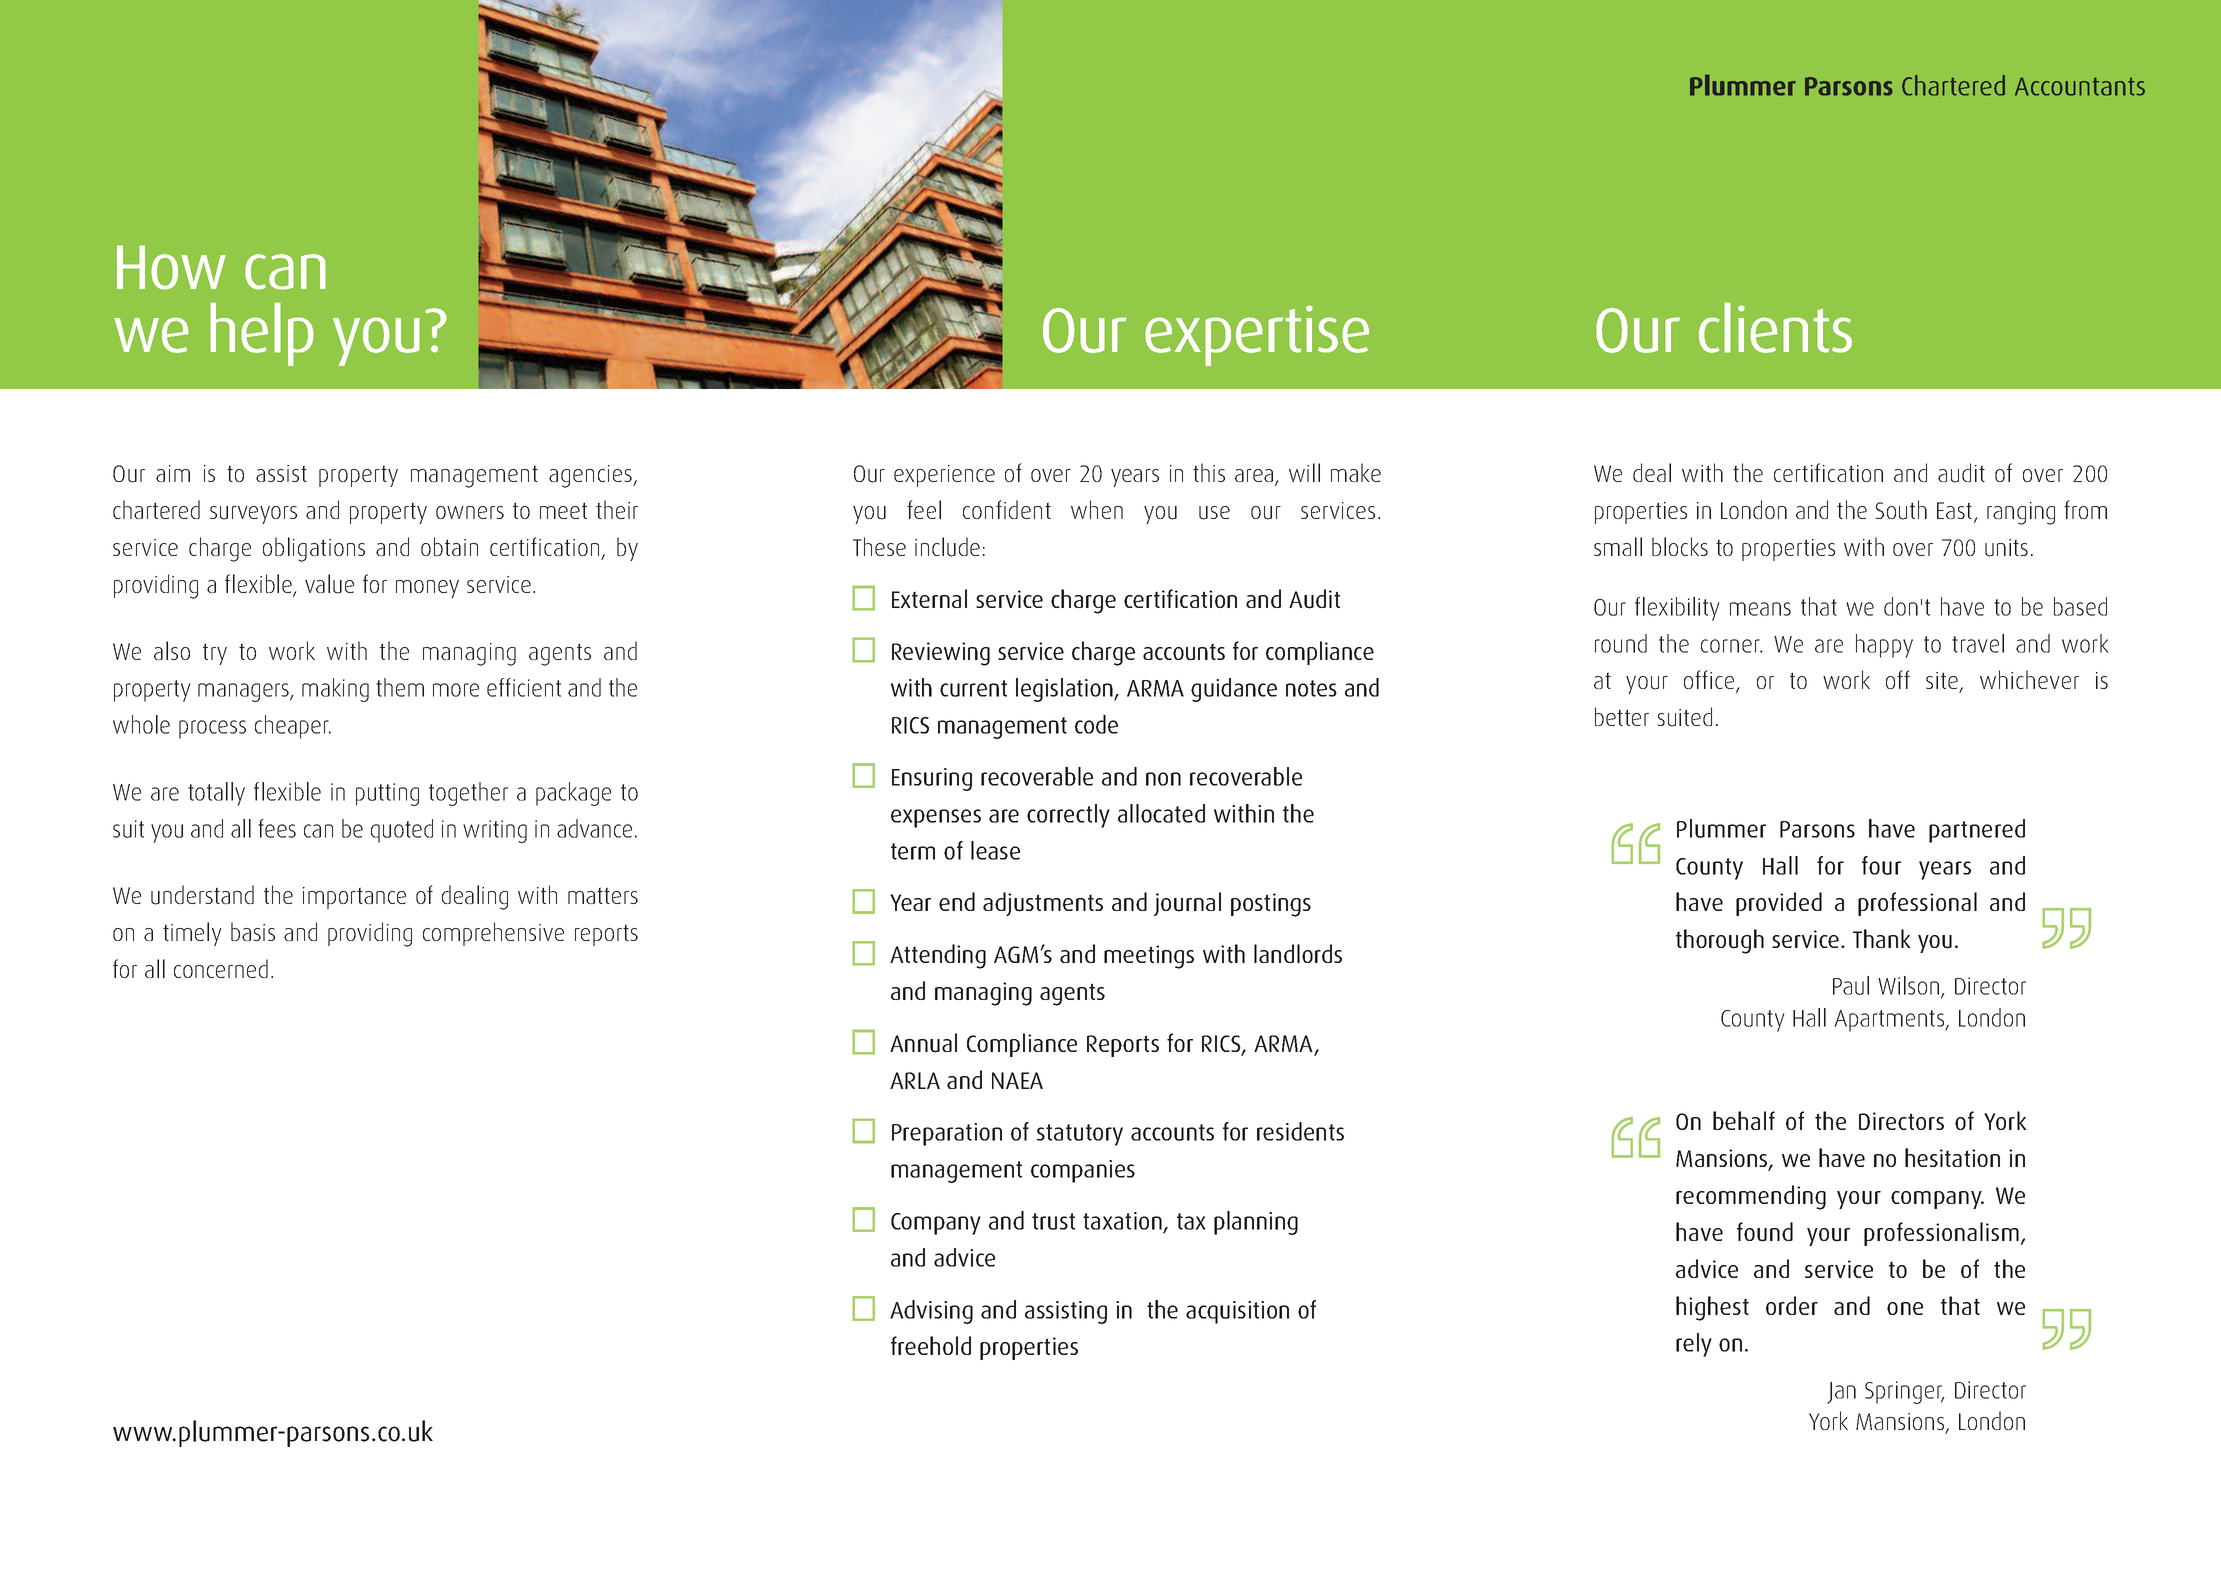 This screenshot has width=2221, height=1570. I want to click on site, so click(1942, 680).
